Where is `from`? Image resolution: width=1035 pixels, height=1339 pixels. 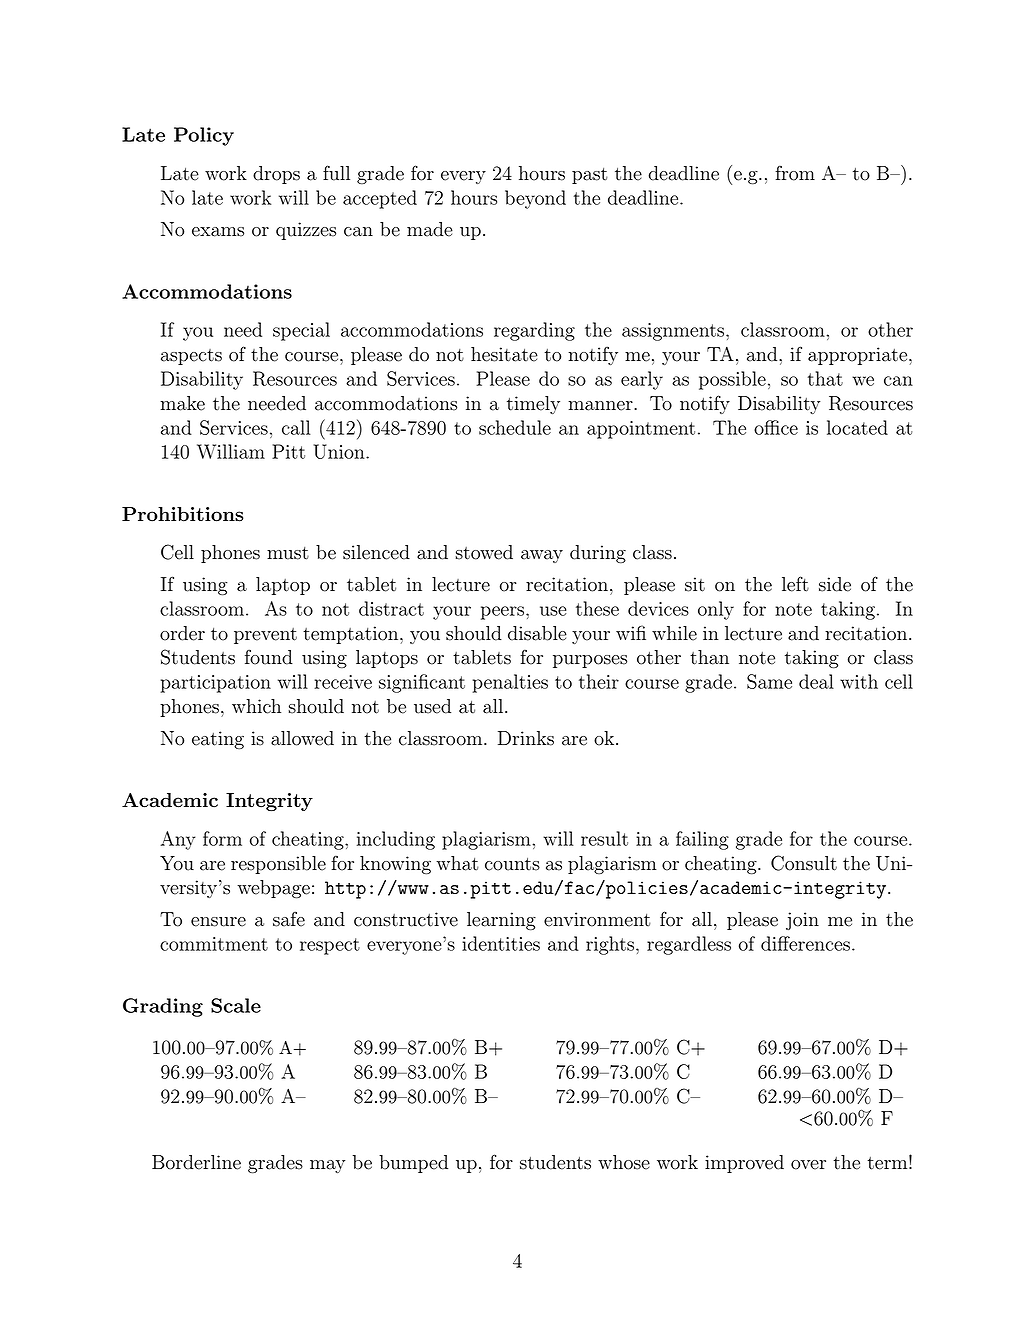
from is located at coordinates (795, 173).
